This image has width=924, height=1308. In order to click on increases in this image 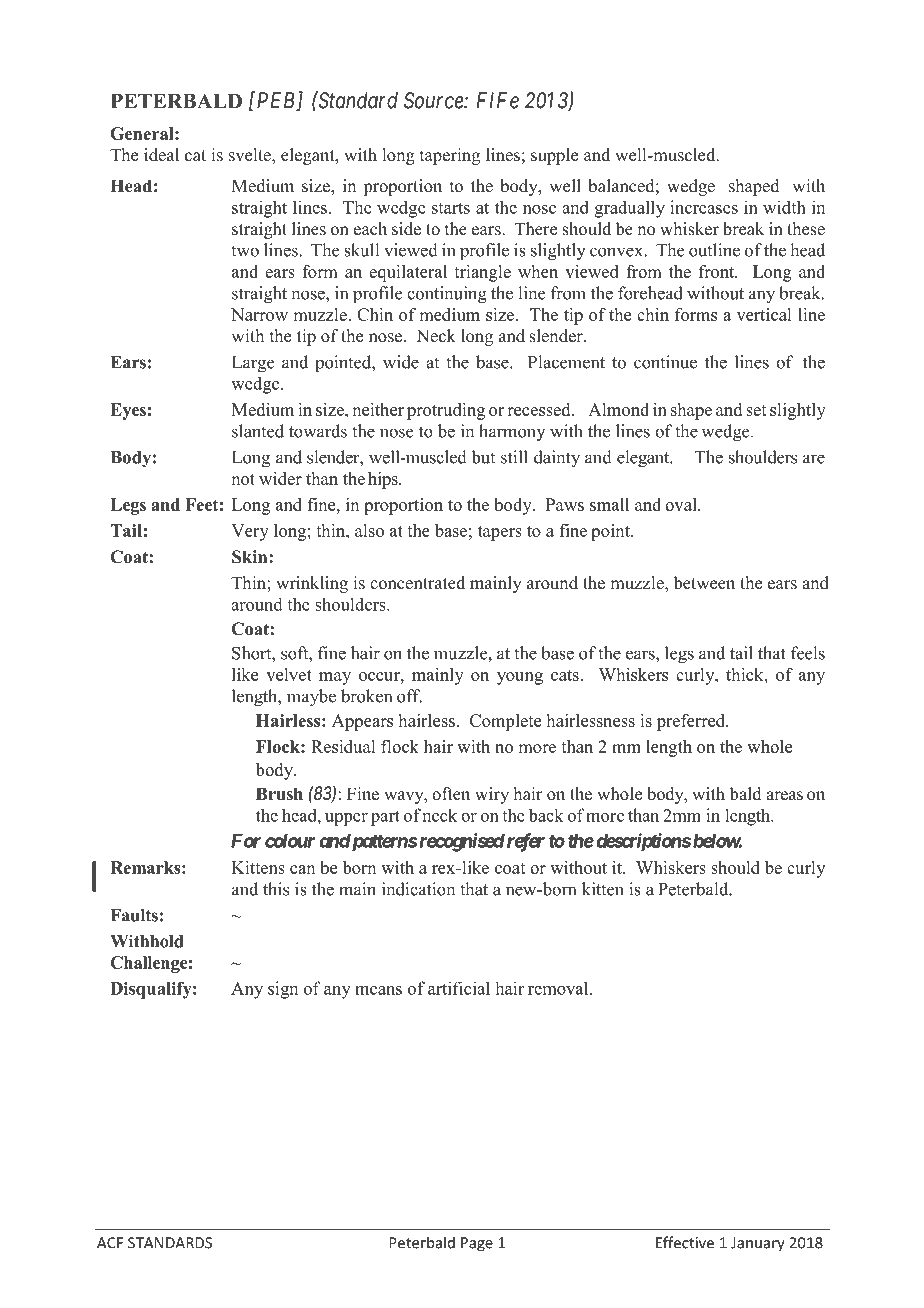, I will do `click(704, 207)`.
